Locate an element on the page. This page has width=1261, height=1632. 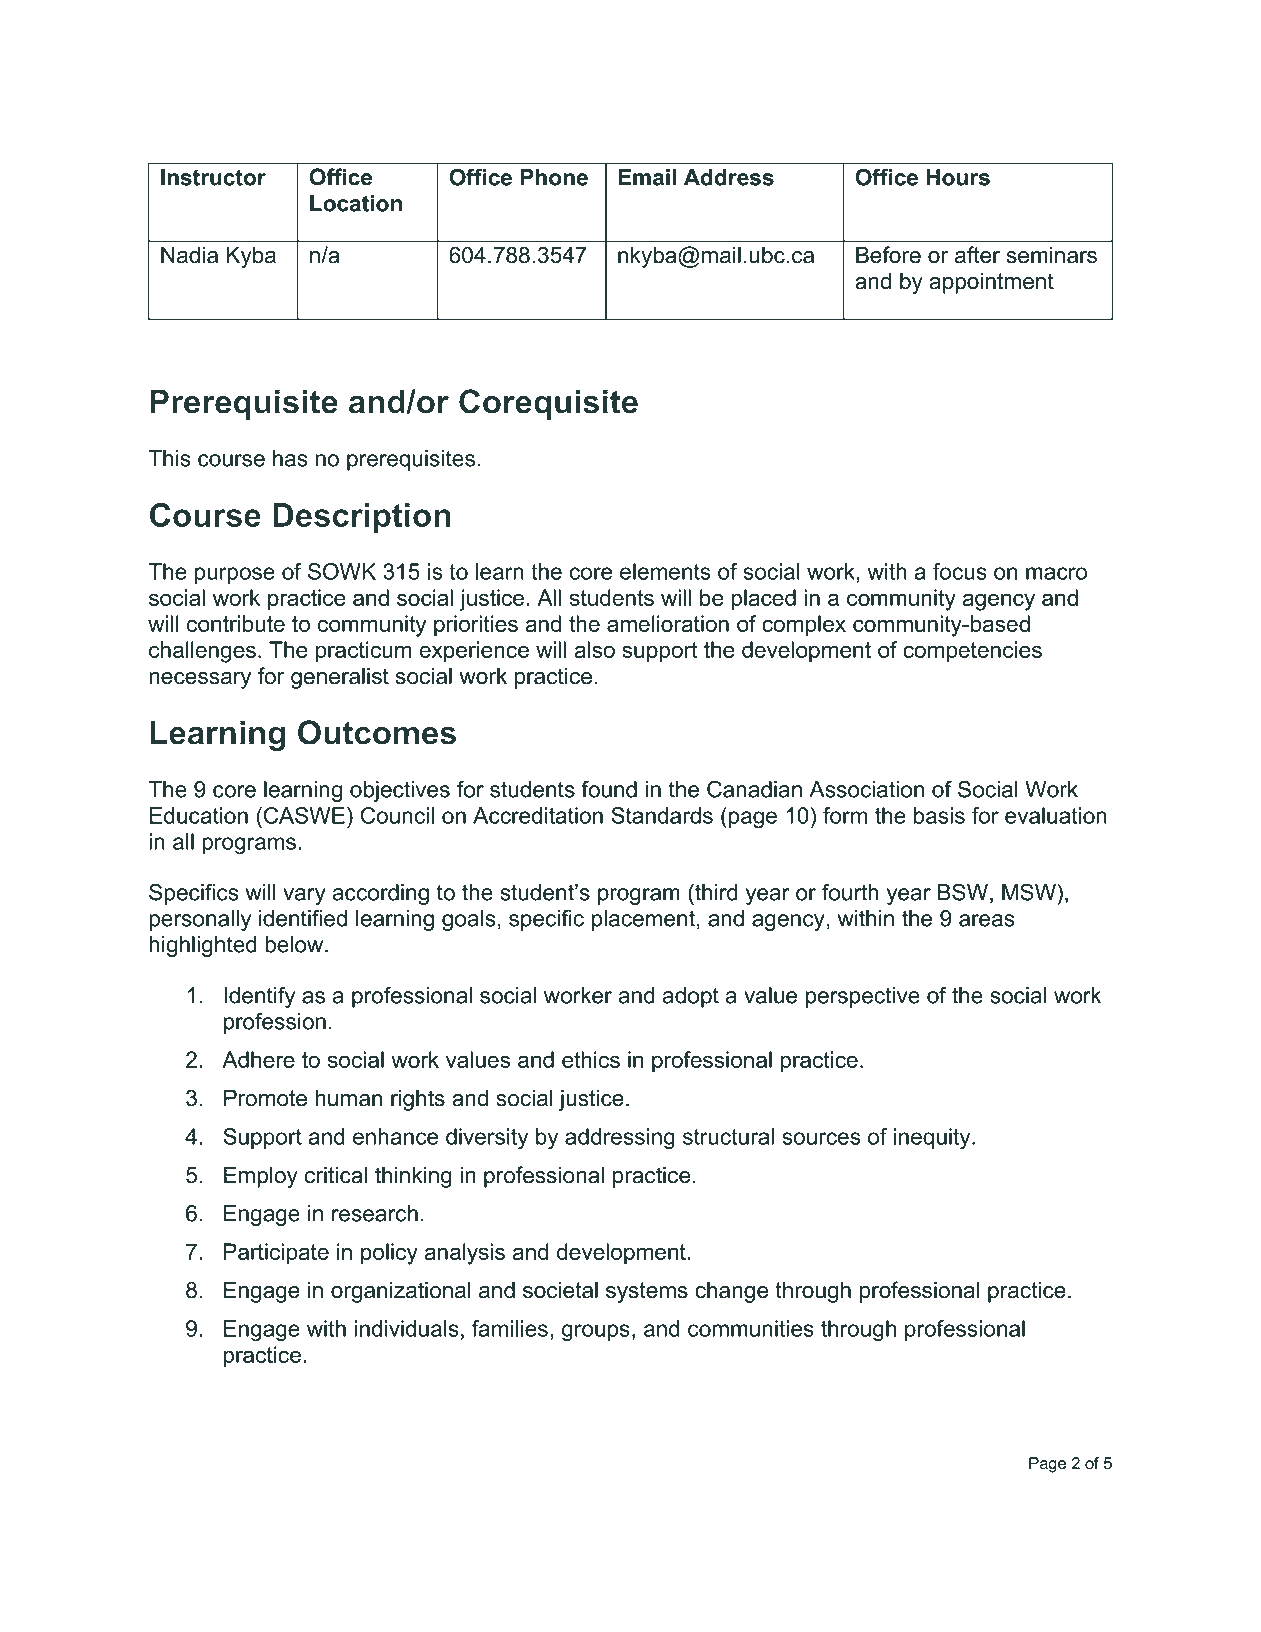
found is located at coordinates (609, 789).
